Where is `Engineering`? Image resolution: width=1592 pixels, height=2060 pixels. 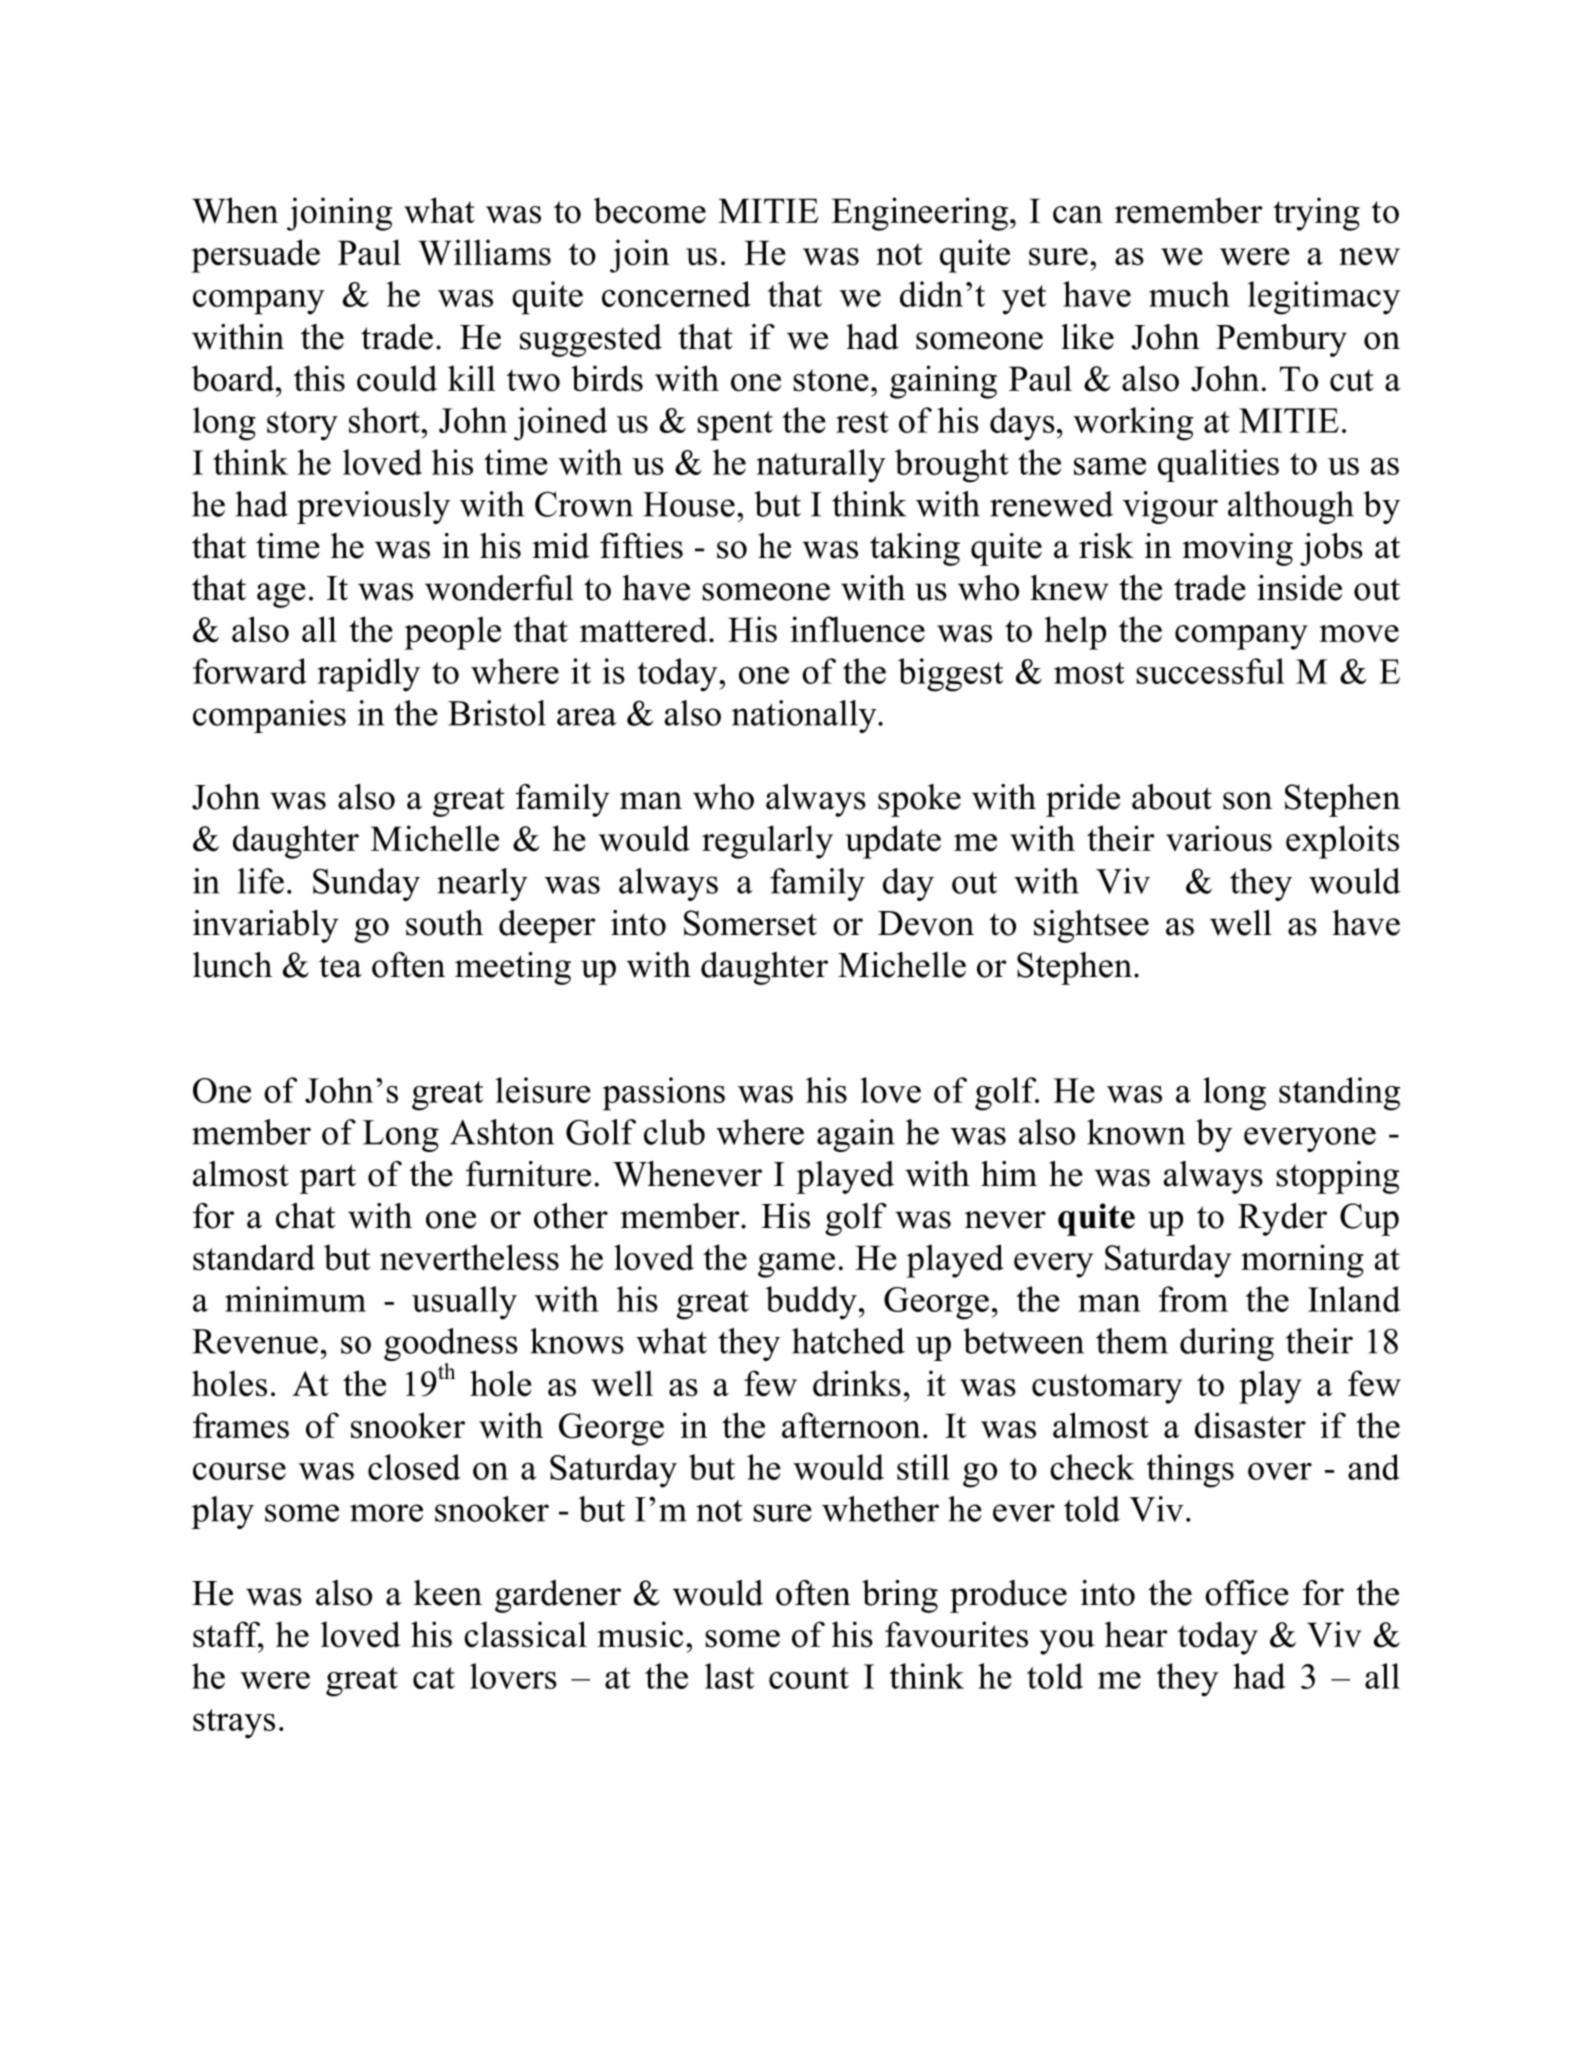
Engineering is located at coordinates (920, 214).
